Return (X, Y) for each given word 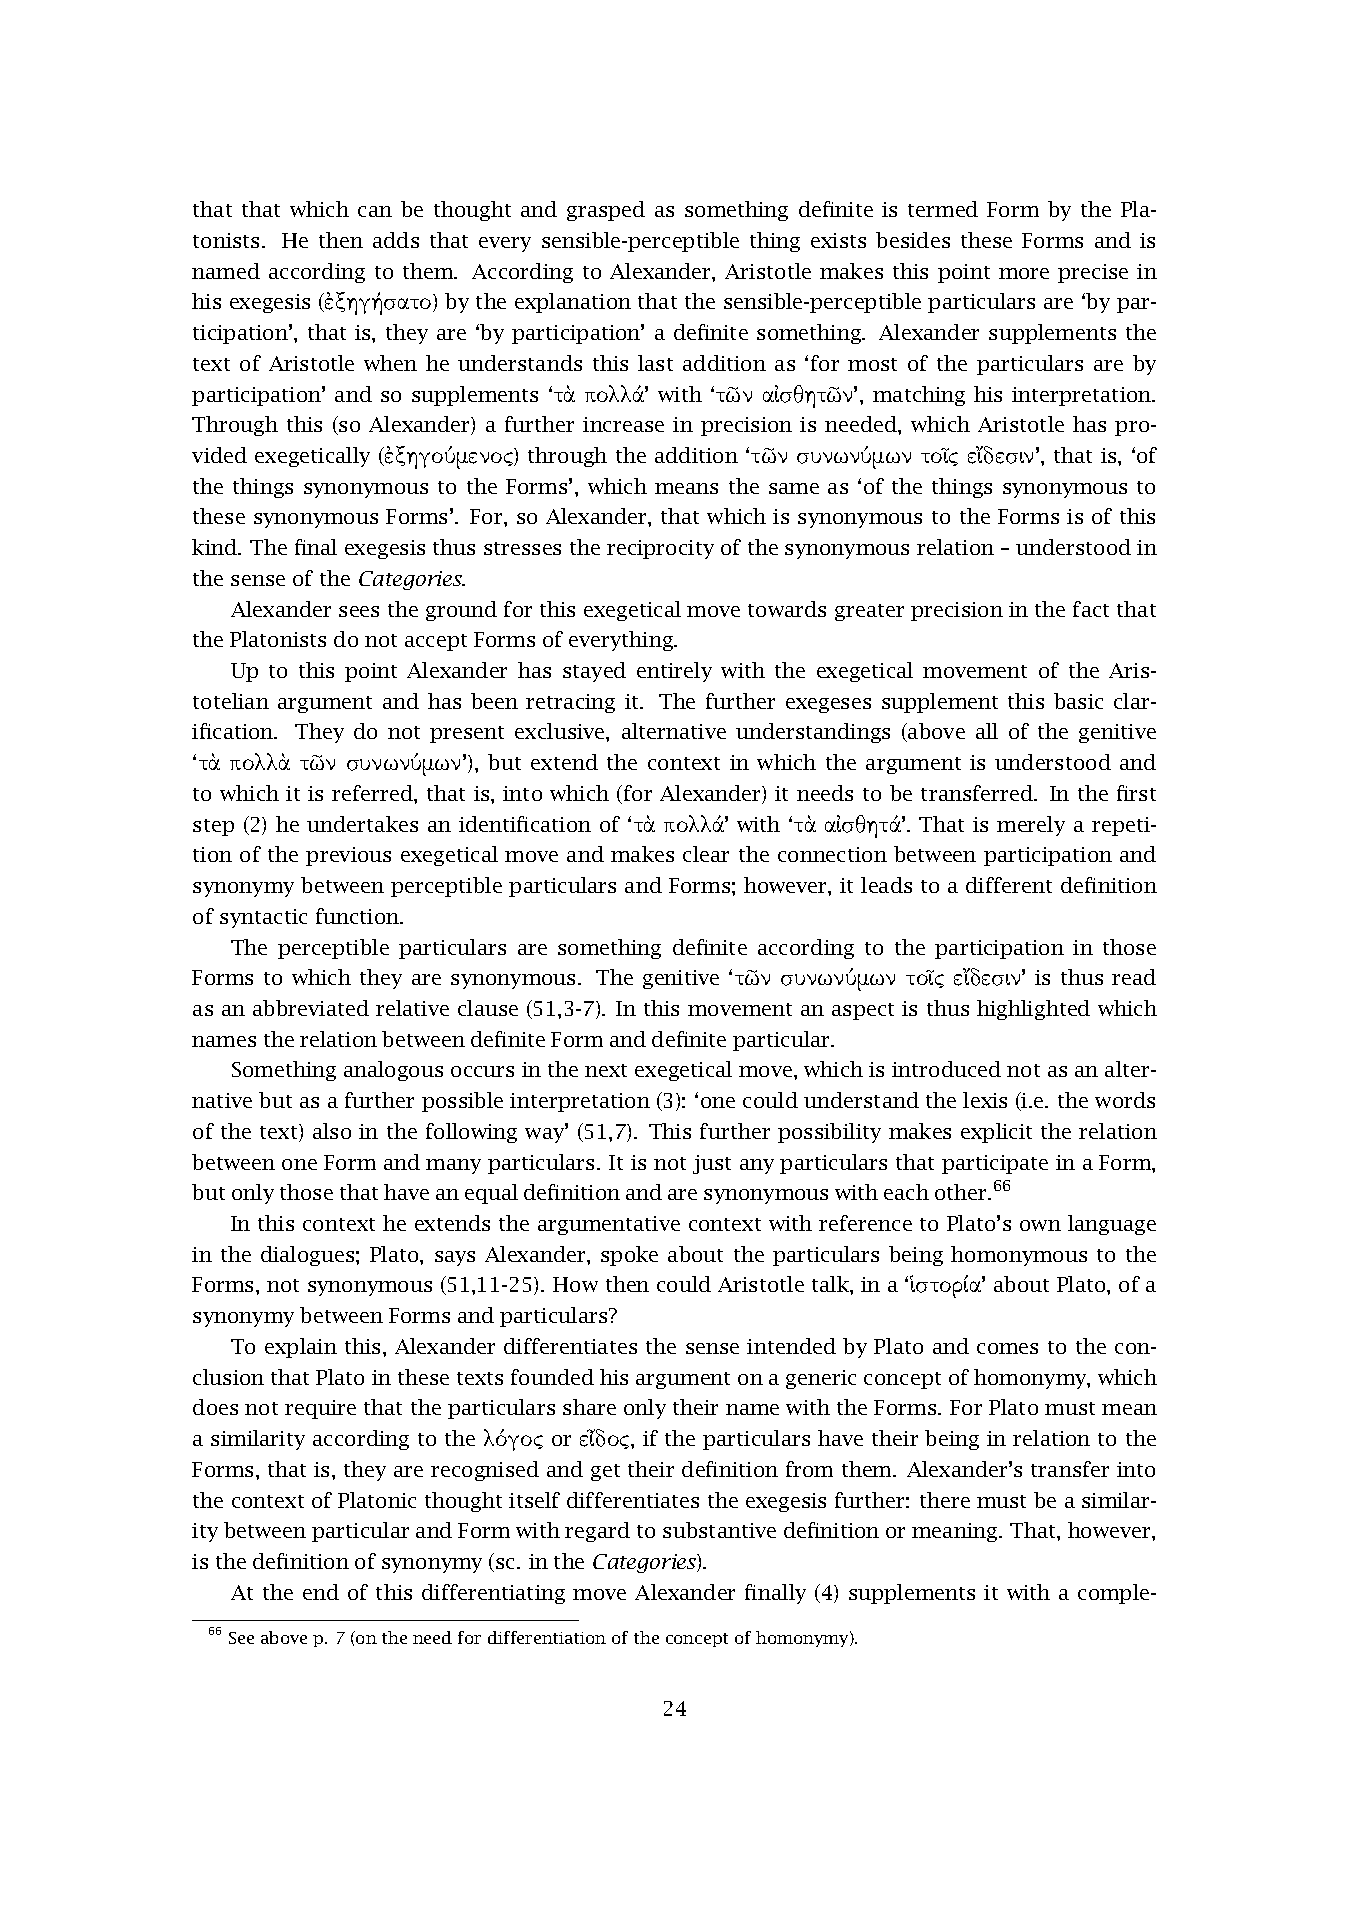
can (375, 211)
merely (1031, 826)
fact (1091, 609)
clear (706, 854)
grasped (606, 211)
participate (995, 1164)
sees (359, 611)
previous (348, 856)
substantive (719, 1530)
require (320, 1409)
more (1024, 273)
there (945, 1500)
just (712, 1164)
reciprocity (660, 549)
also (332, 1131)
